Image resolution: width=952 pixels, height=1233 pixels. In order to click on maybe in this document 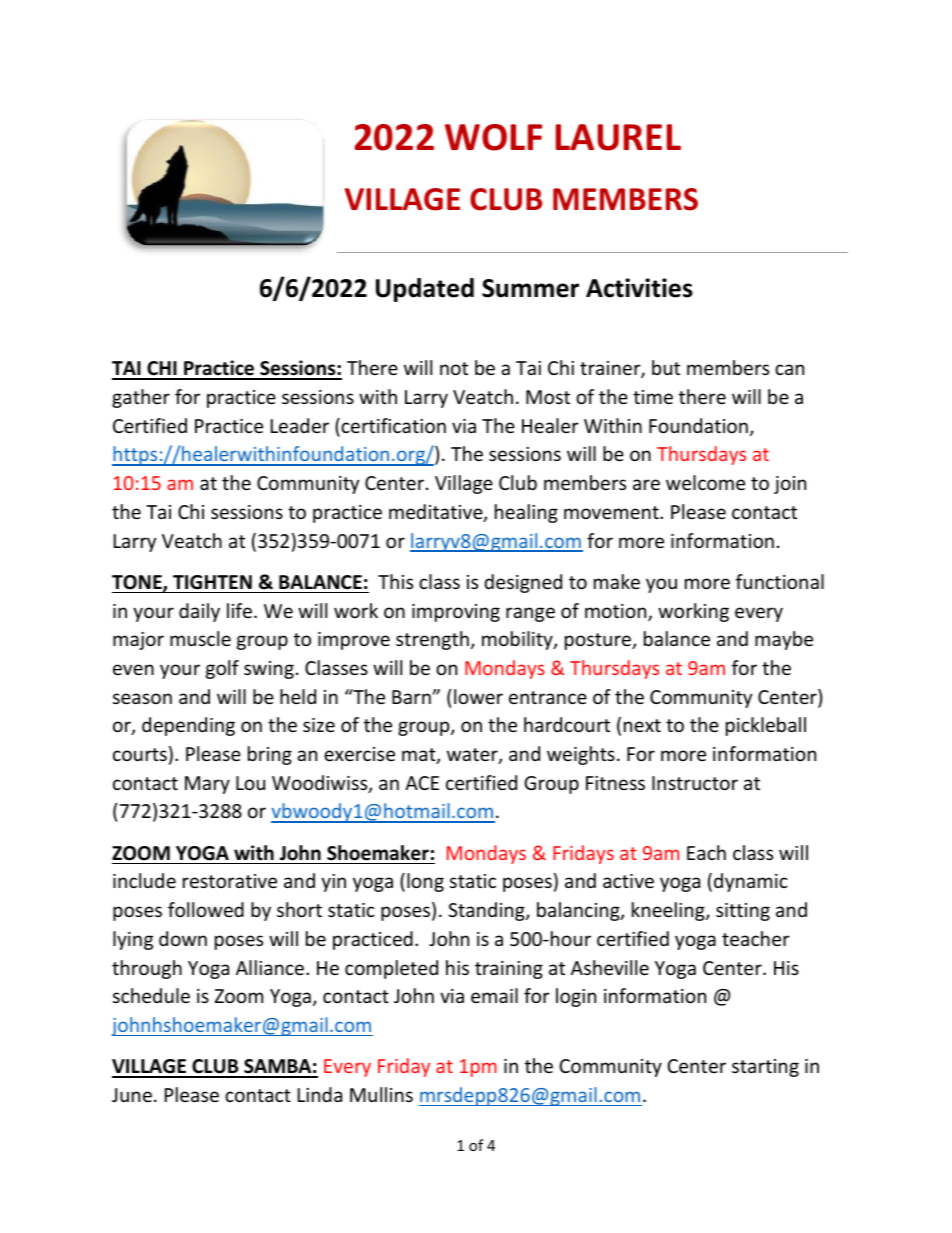, I will do `click(784, 640)`.
